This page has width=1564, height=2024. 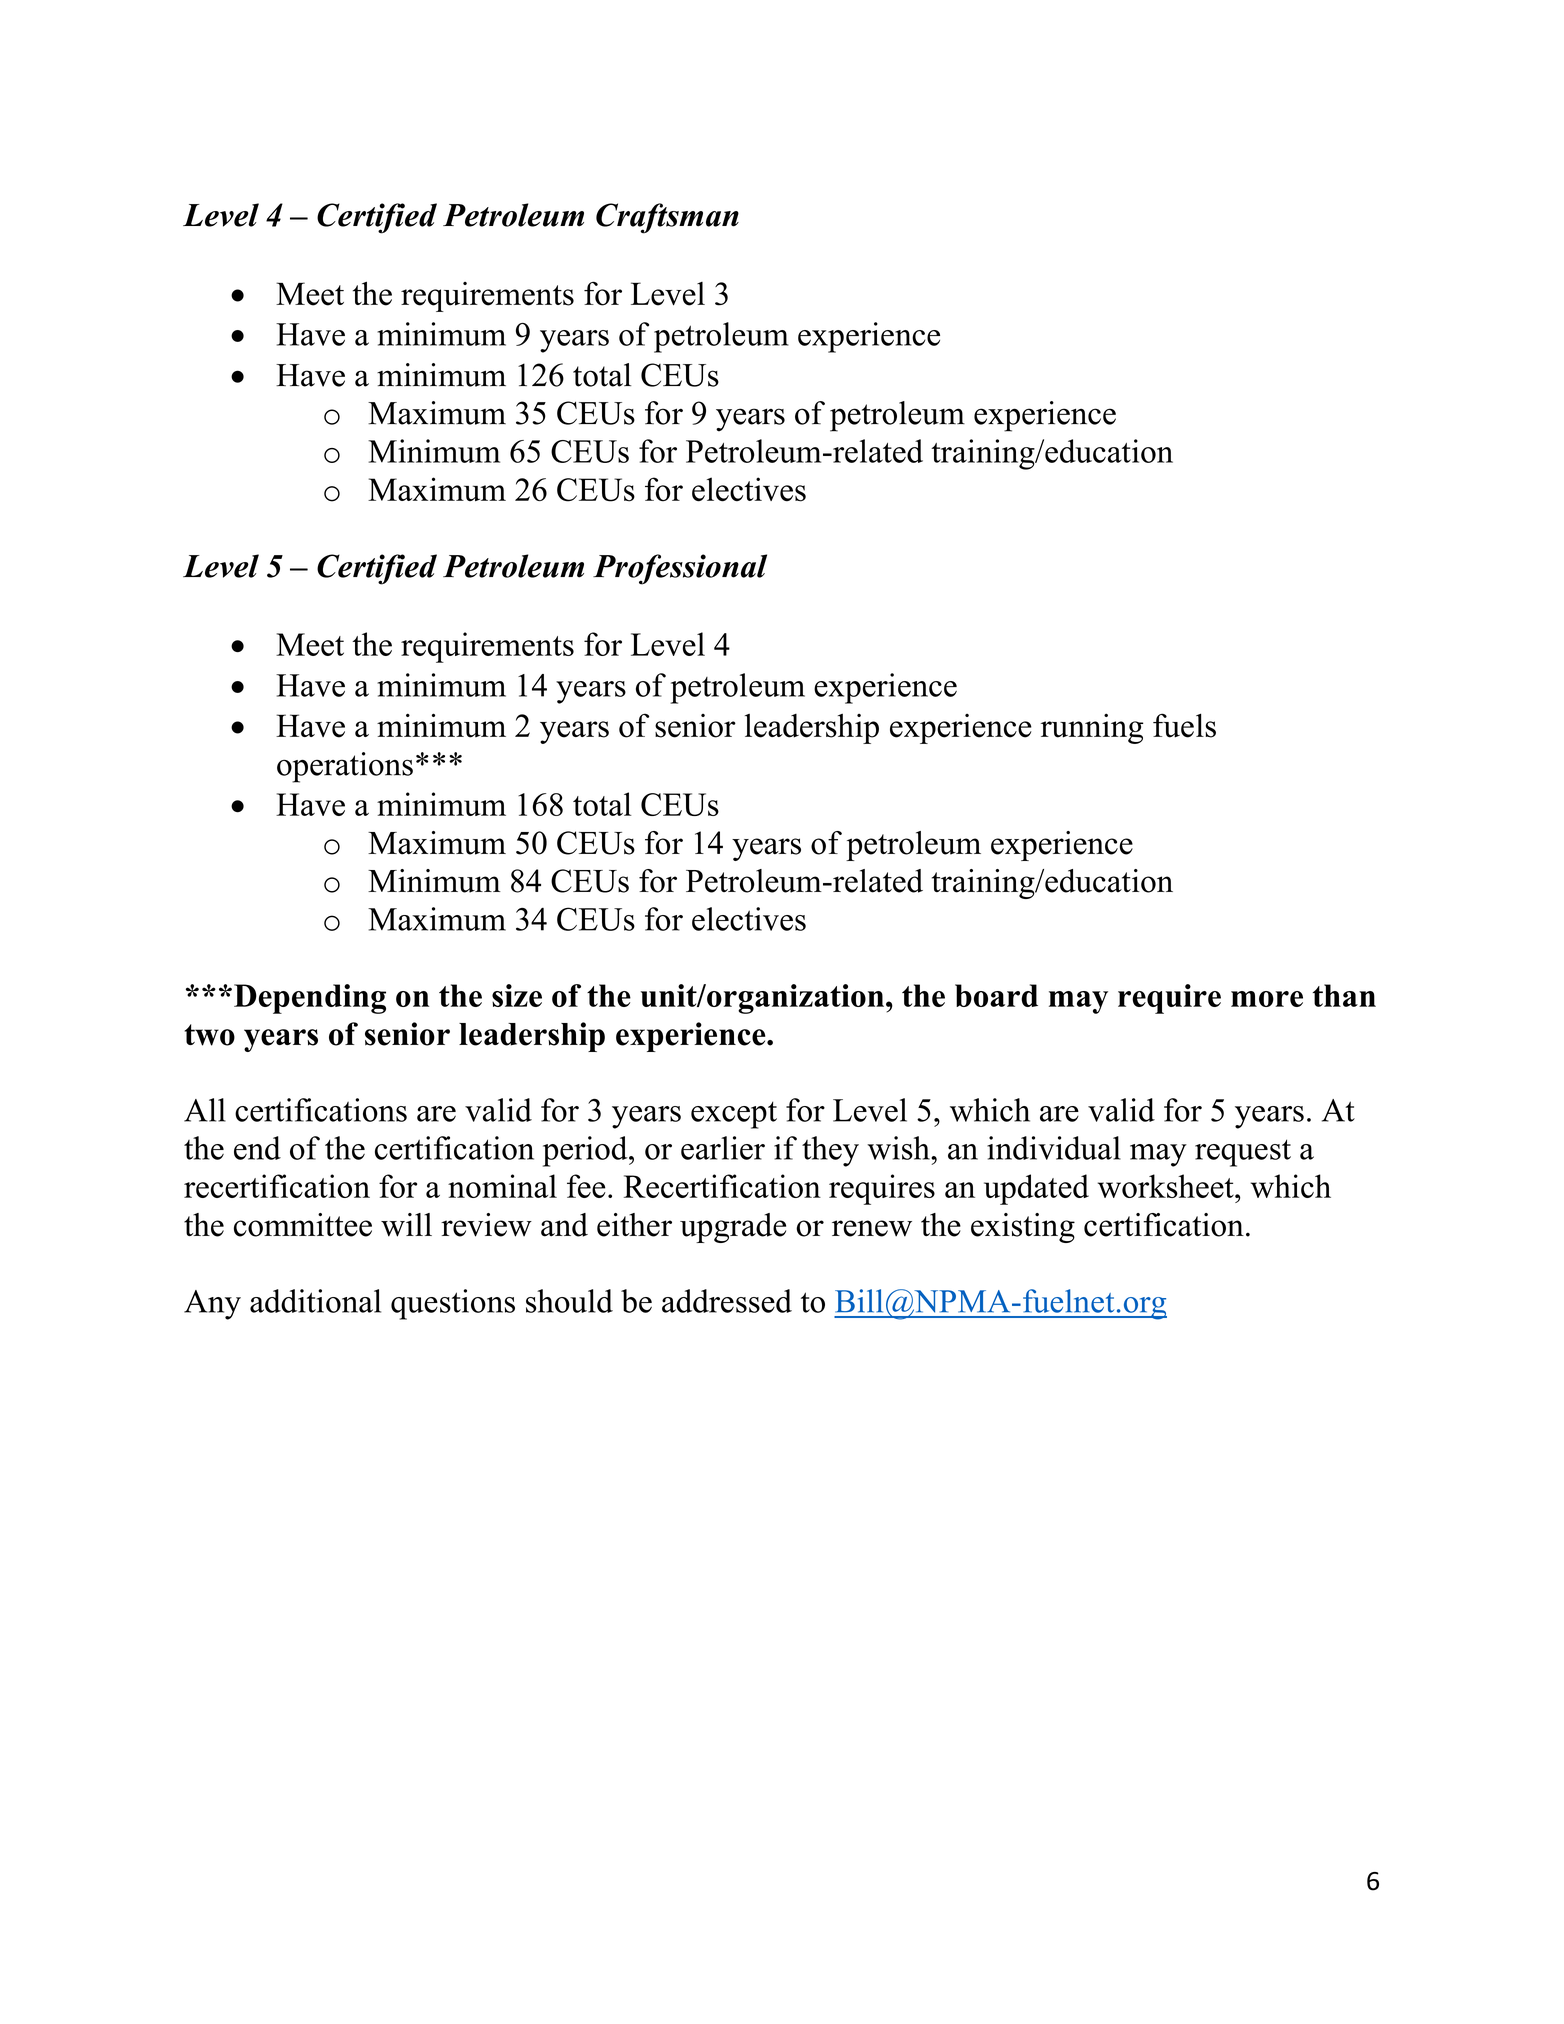 I want to click on additional, so click(x=315, y=1301).
